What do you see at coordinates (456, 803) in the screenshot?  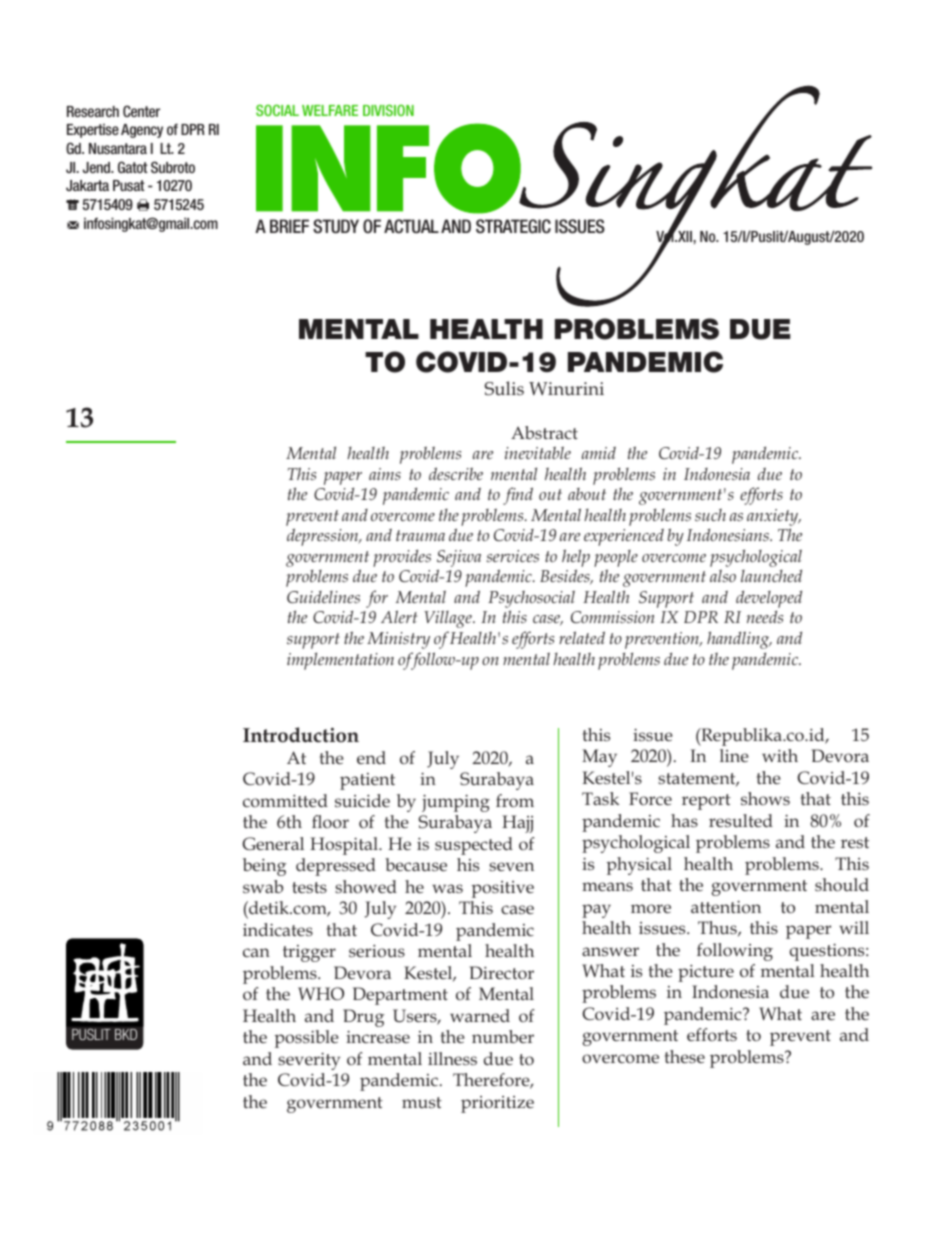 I see `jumping` at bounding box center [456, 803].
